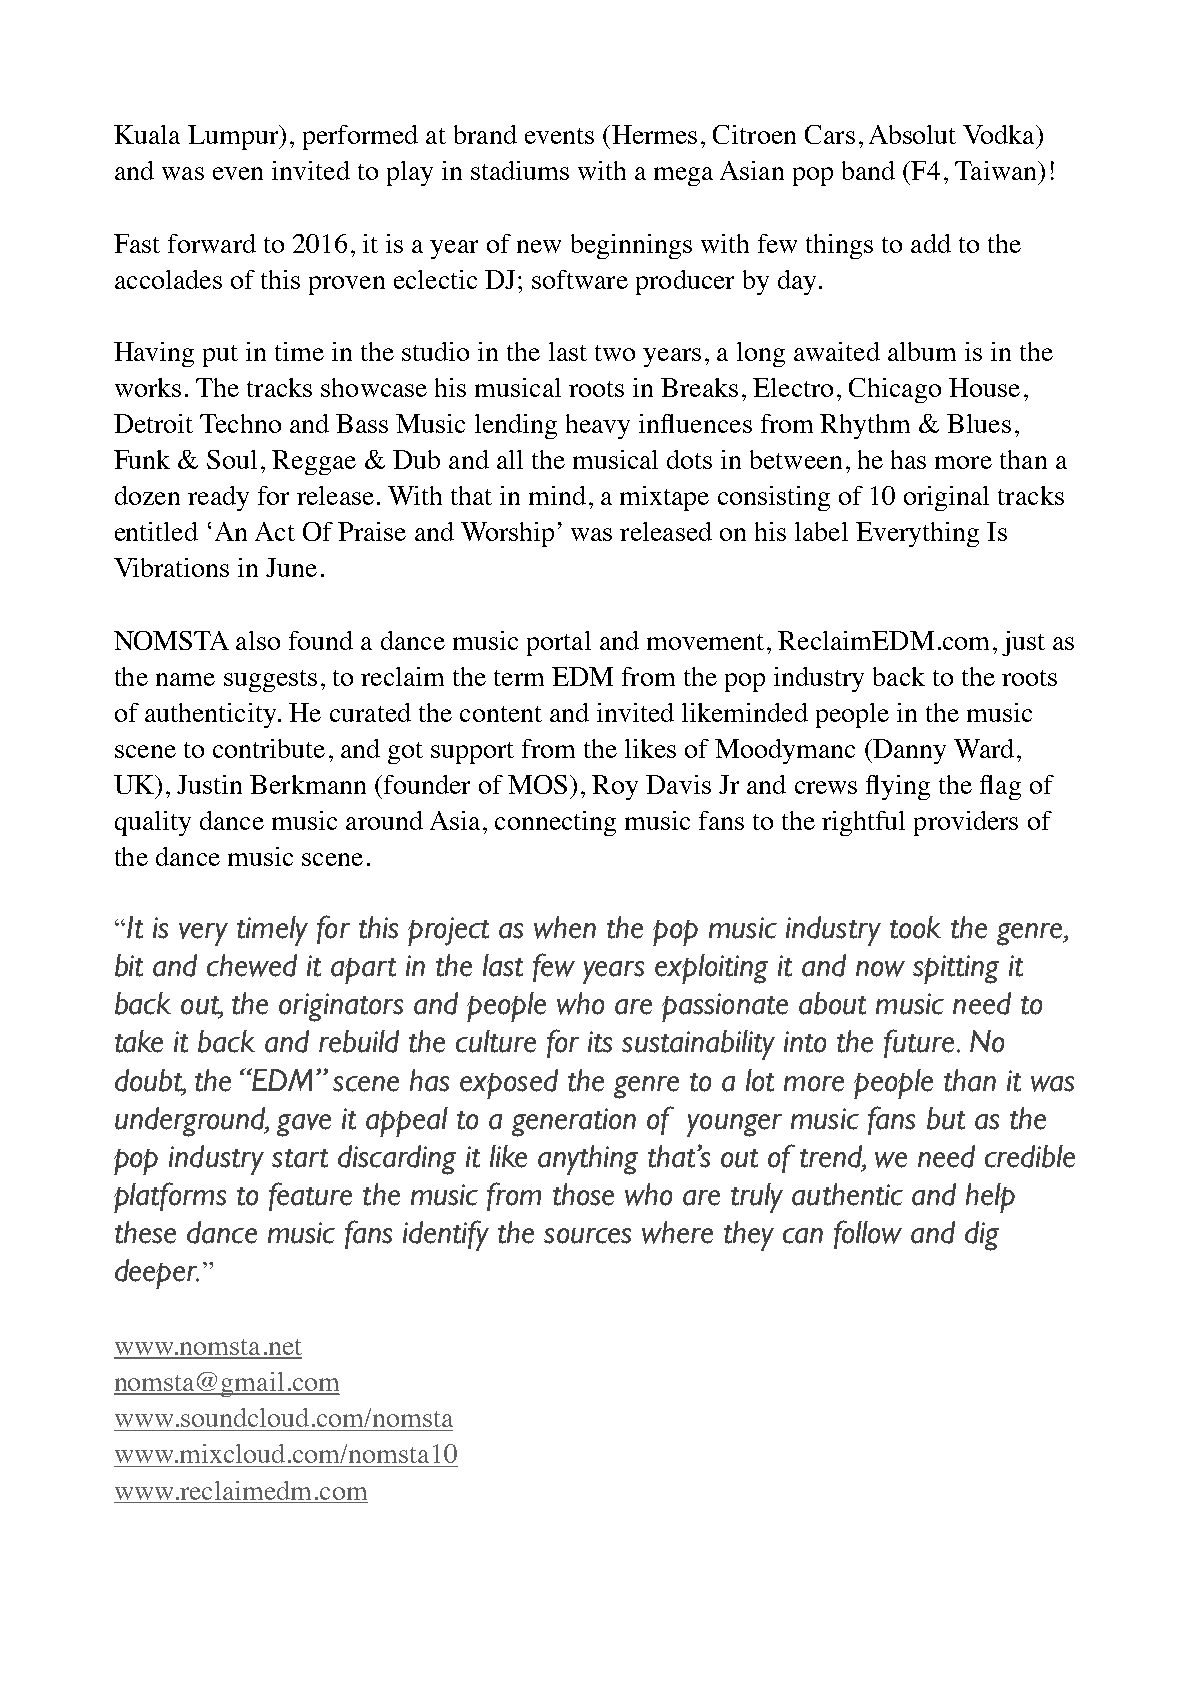  Describe the element at coordinates (946, 498) in the image. I see `original` at that location.
